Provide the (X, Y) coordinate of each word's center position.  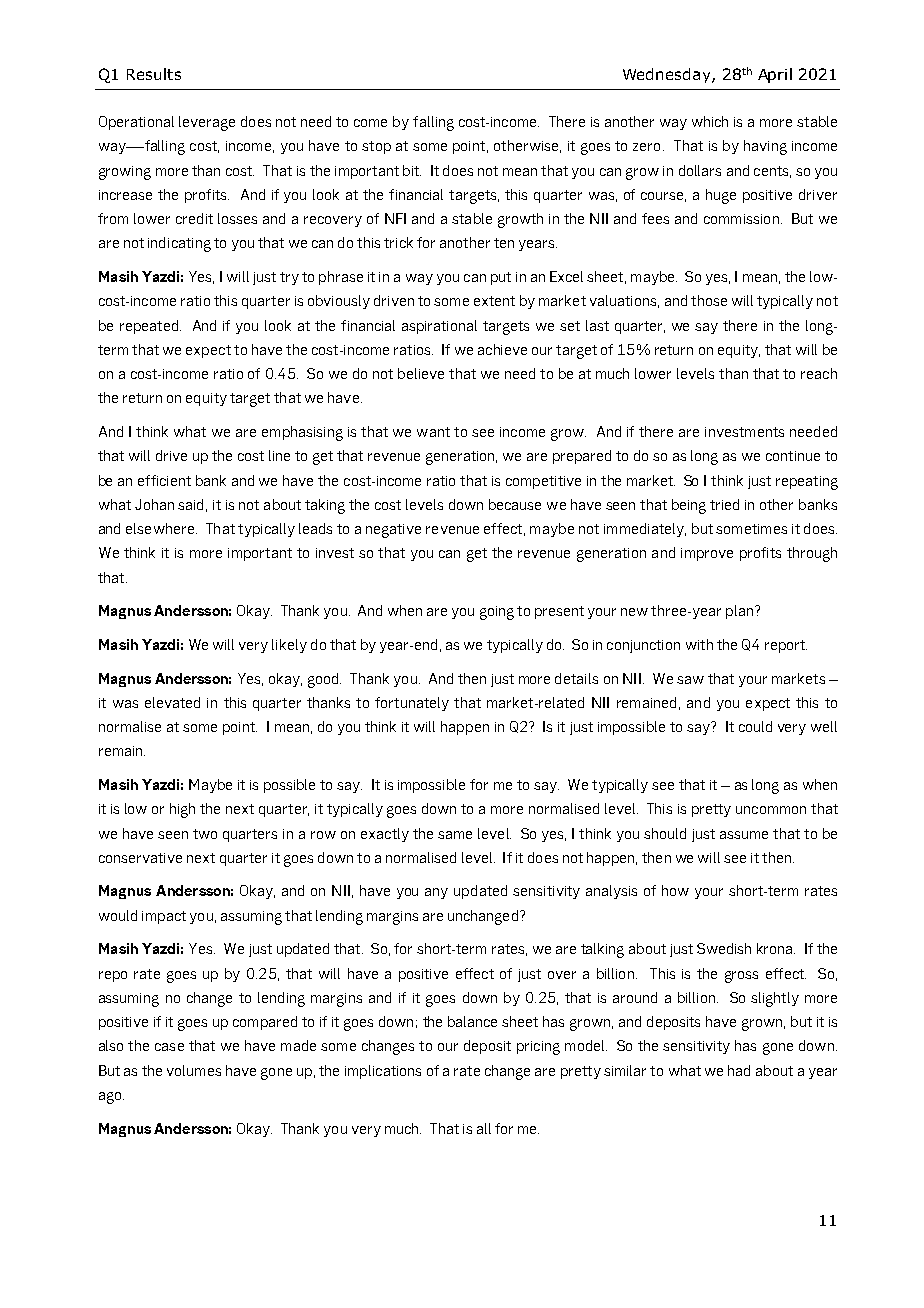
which (710, 121)
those (709, 300)
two (205, 834)
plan (739, 612)
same (455, 835)
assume (744, 835)
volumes (194, 1070)
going (497, 613)
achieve (502, 349)
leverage (207, 123)
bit (412, 170)
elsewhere (161, 528)
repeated (149, 327)
